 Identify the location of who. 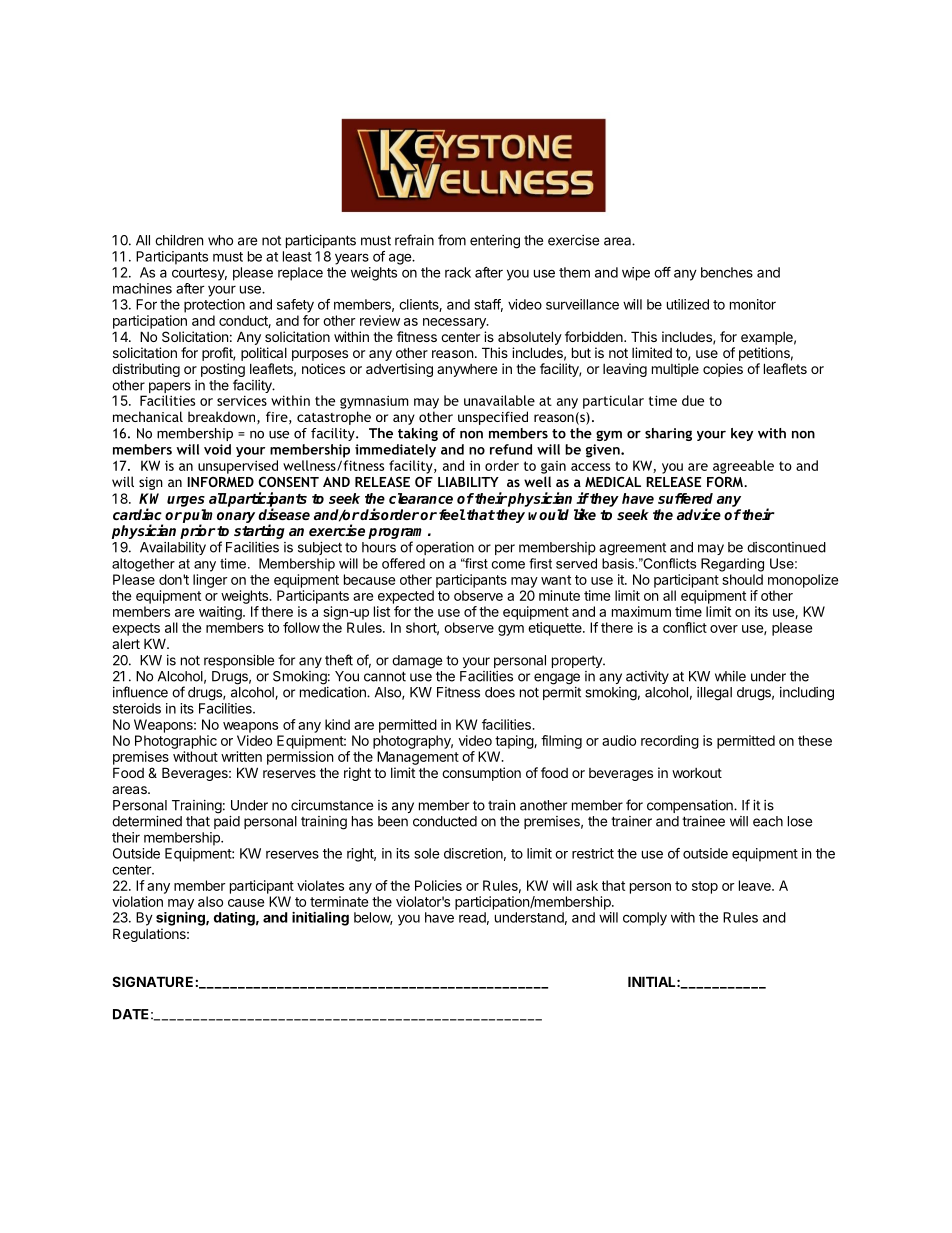
(220, 240).
